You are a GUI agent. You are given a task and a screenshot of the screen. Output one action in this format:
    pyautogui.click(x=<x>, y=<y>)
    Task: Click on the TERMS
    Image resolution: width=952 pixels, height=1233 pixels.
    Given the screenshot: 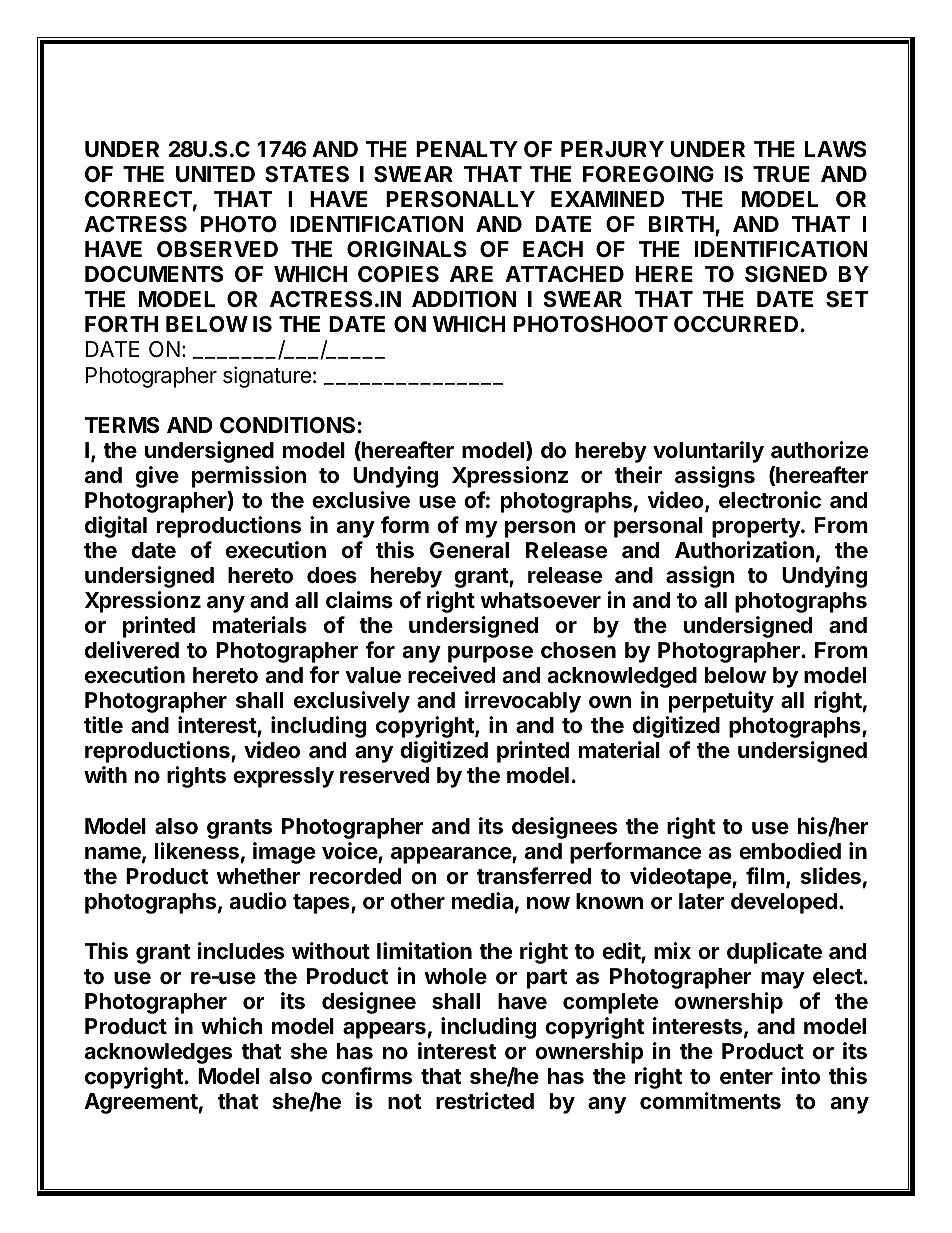 What is the action you would take?
    pyautogui.click(x=122, y=425)
